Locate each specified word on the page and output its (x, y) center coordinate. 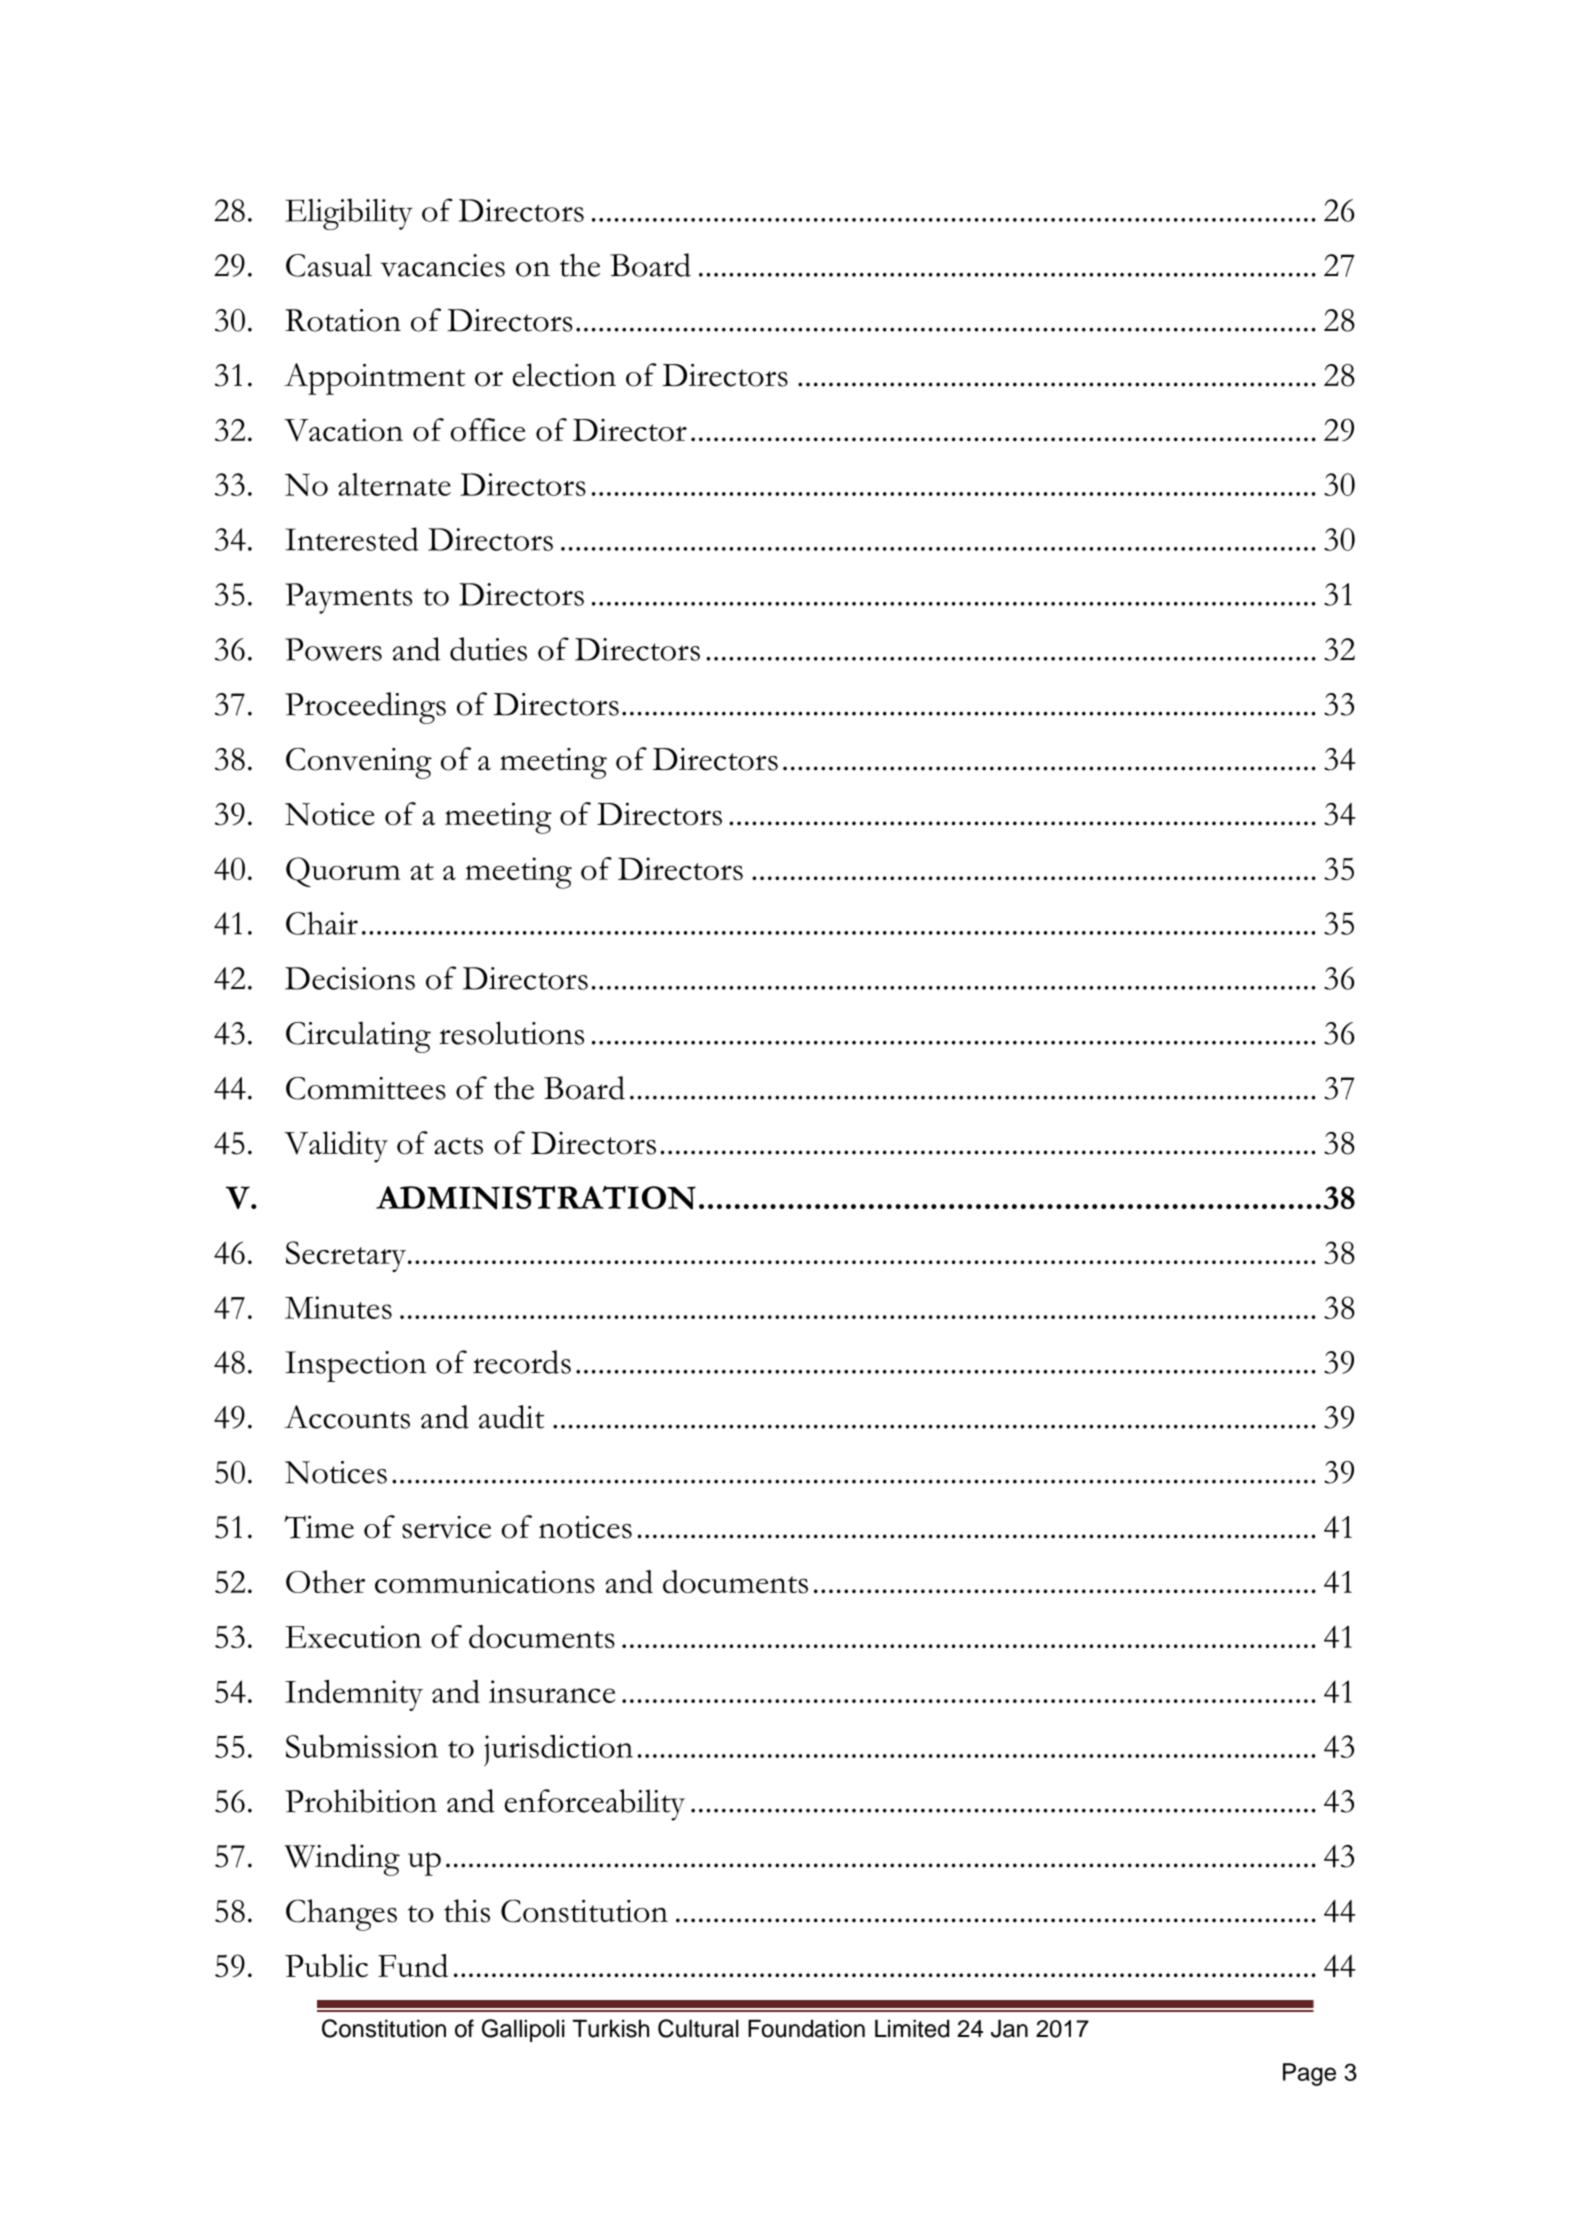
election (564, 375)
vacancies (443, 265)
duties (488, 649)
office (488, 430)
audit (511, 1417)
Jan (1009, 2028)
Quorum (343, 872)
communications (485, 1582)
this (467, 1911)
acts (458, 1146)
